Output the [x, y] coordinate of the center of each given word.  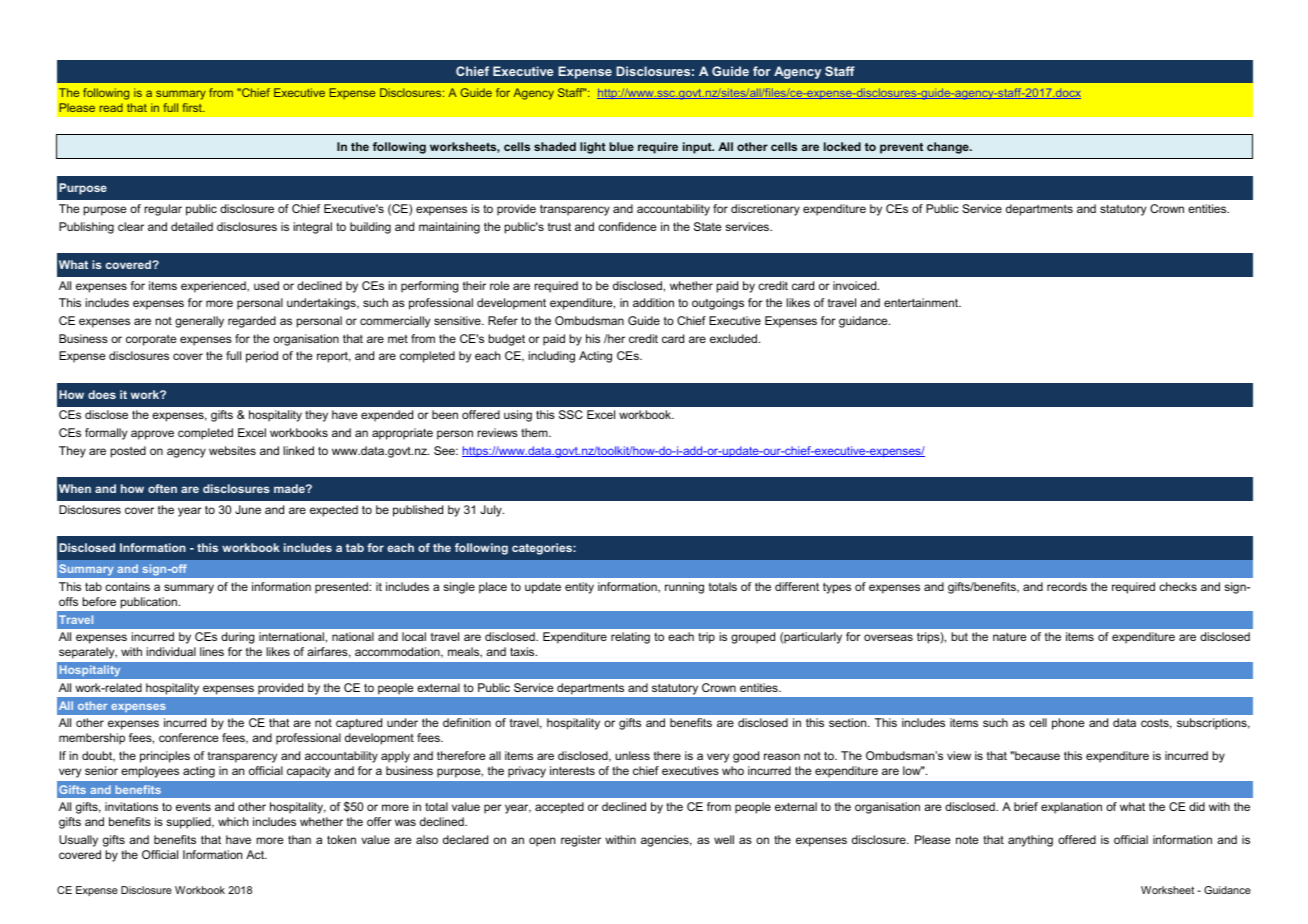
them [535, 432]
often [162, 488]
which [233, 821]
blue [622, 146]
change [949, 148]
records [1067, 586]
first [193, 107]
